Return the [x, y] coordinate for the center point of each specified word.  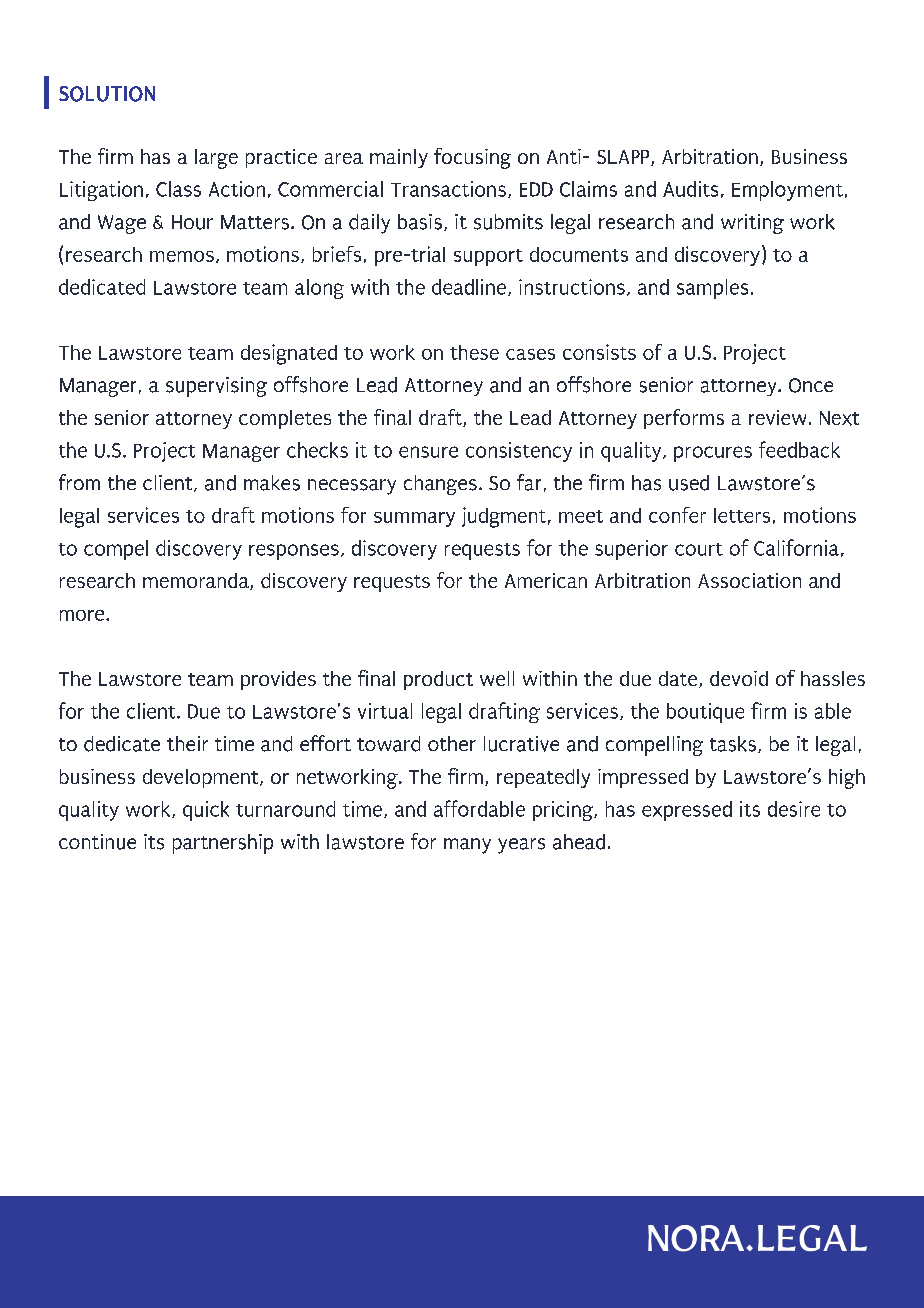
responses [294, 552]
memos [182, 256]
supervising [216, 387]
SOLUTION [107, 94]
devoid [739, 678]
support [488, 257]
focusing [472, 158]
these [474, 352]
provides [278, 680]
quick [206, 811]
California [796, 547]
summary [414, 519]
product [438, 680]
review [777, 417]
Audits [690, 189]
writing [752, 224]
